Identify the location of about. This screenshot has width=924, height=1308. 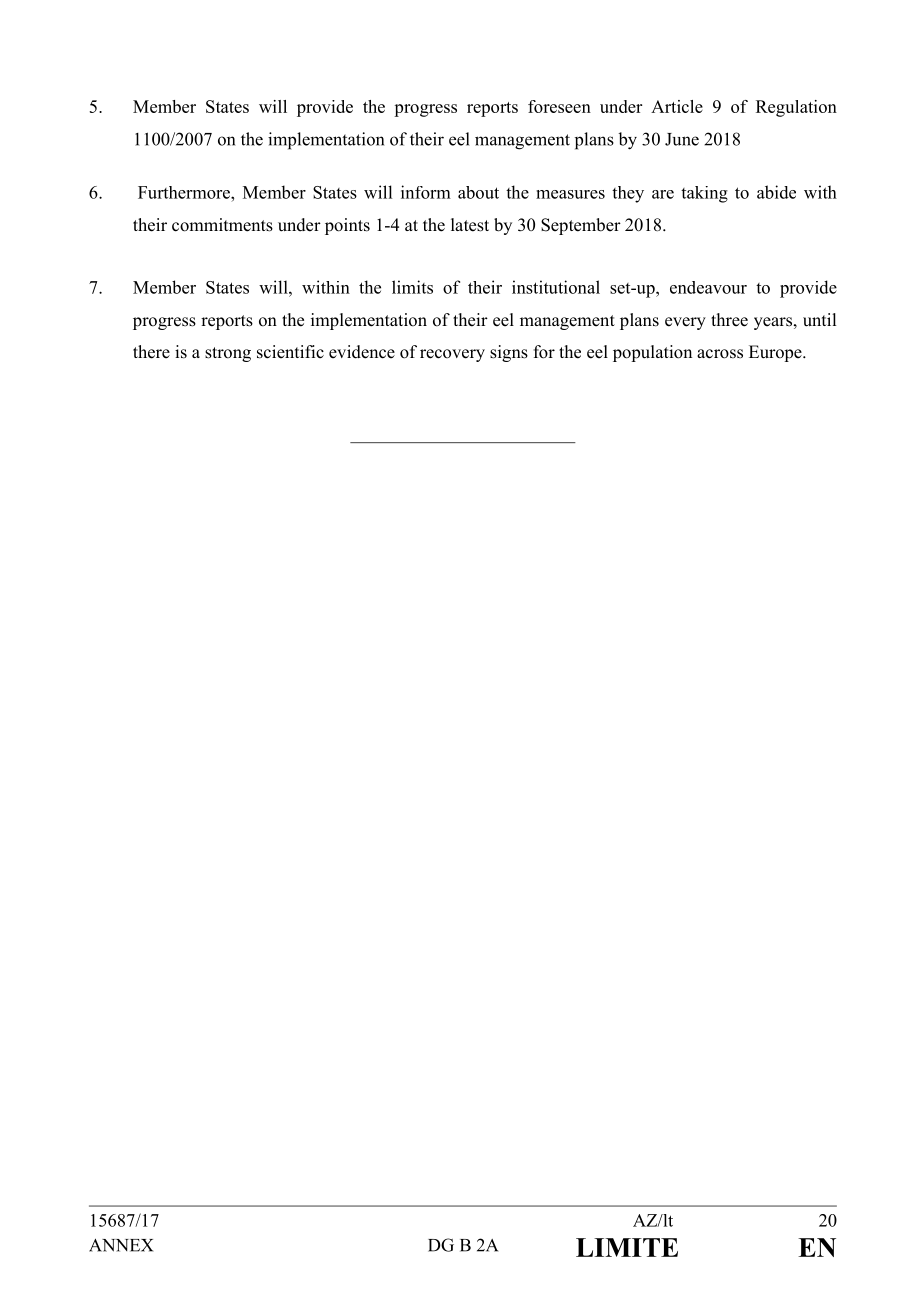
(478, 192).
